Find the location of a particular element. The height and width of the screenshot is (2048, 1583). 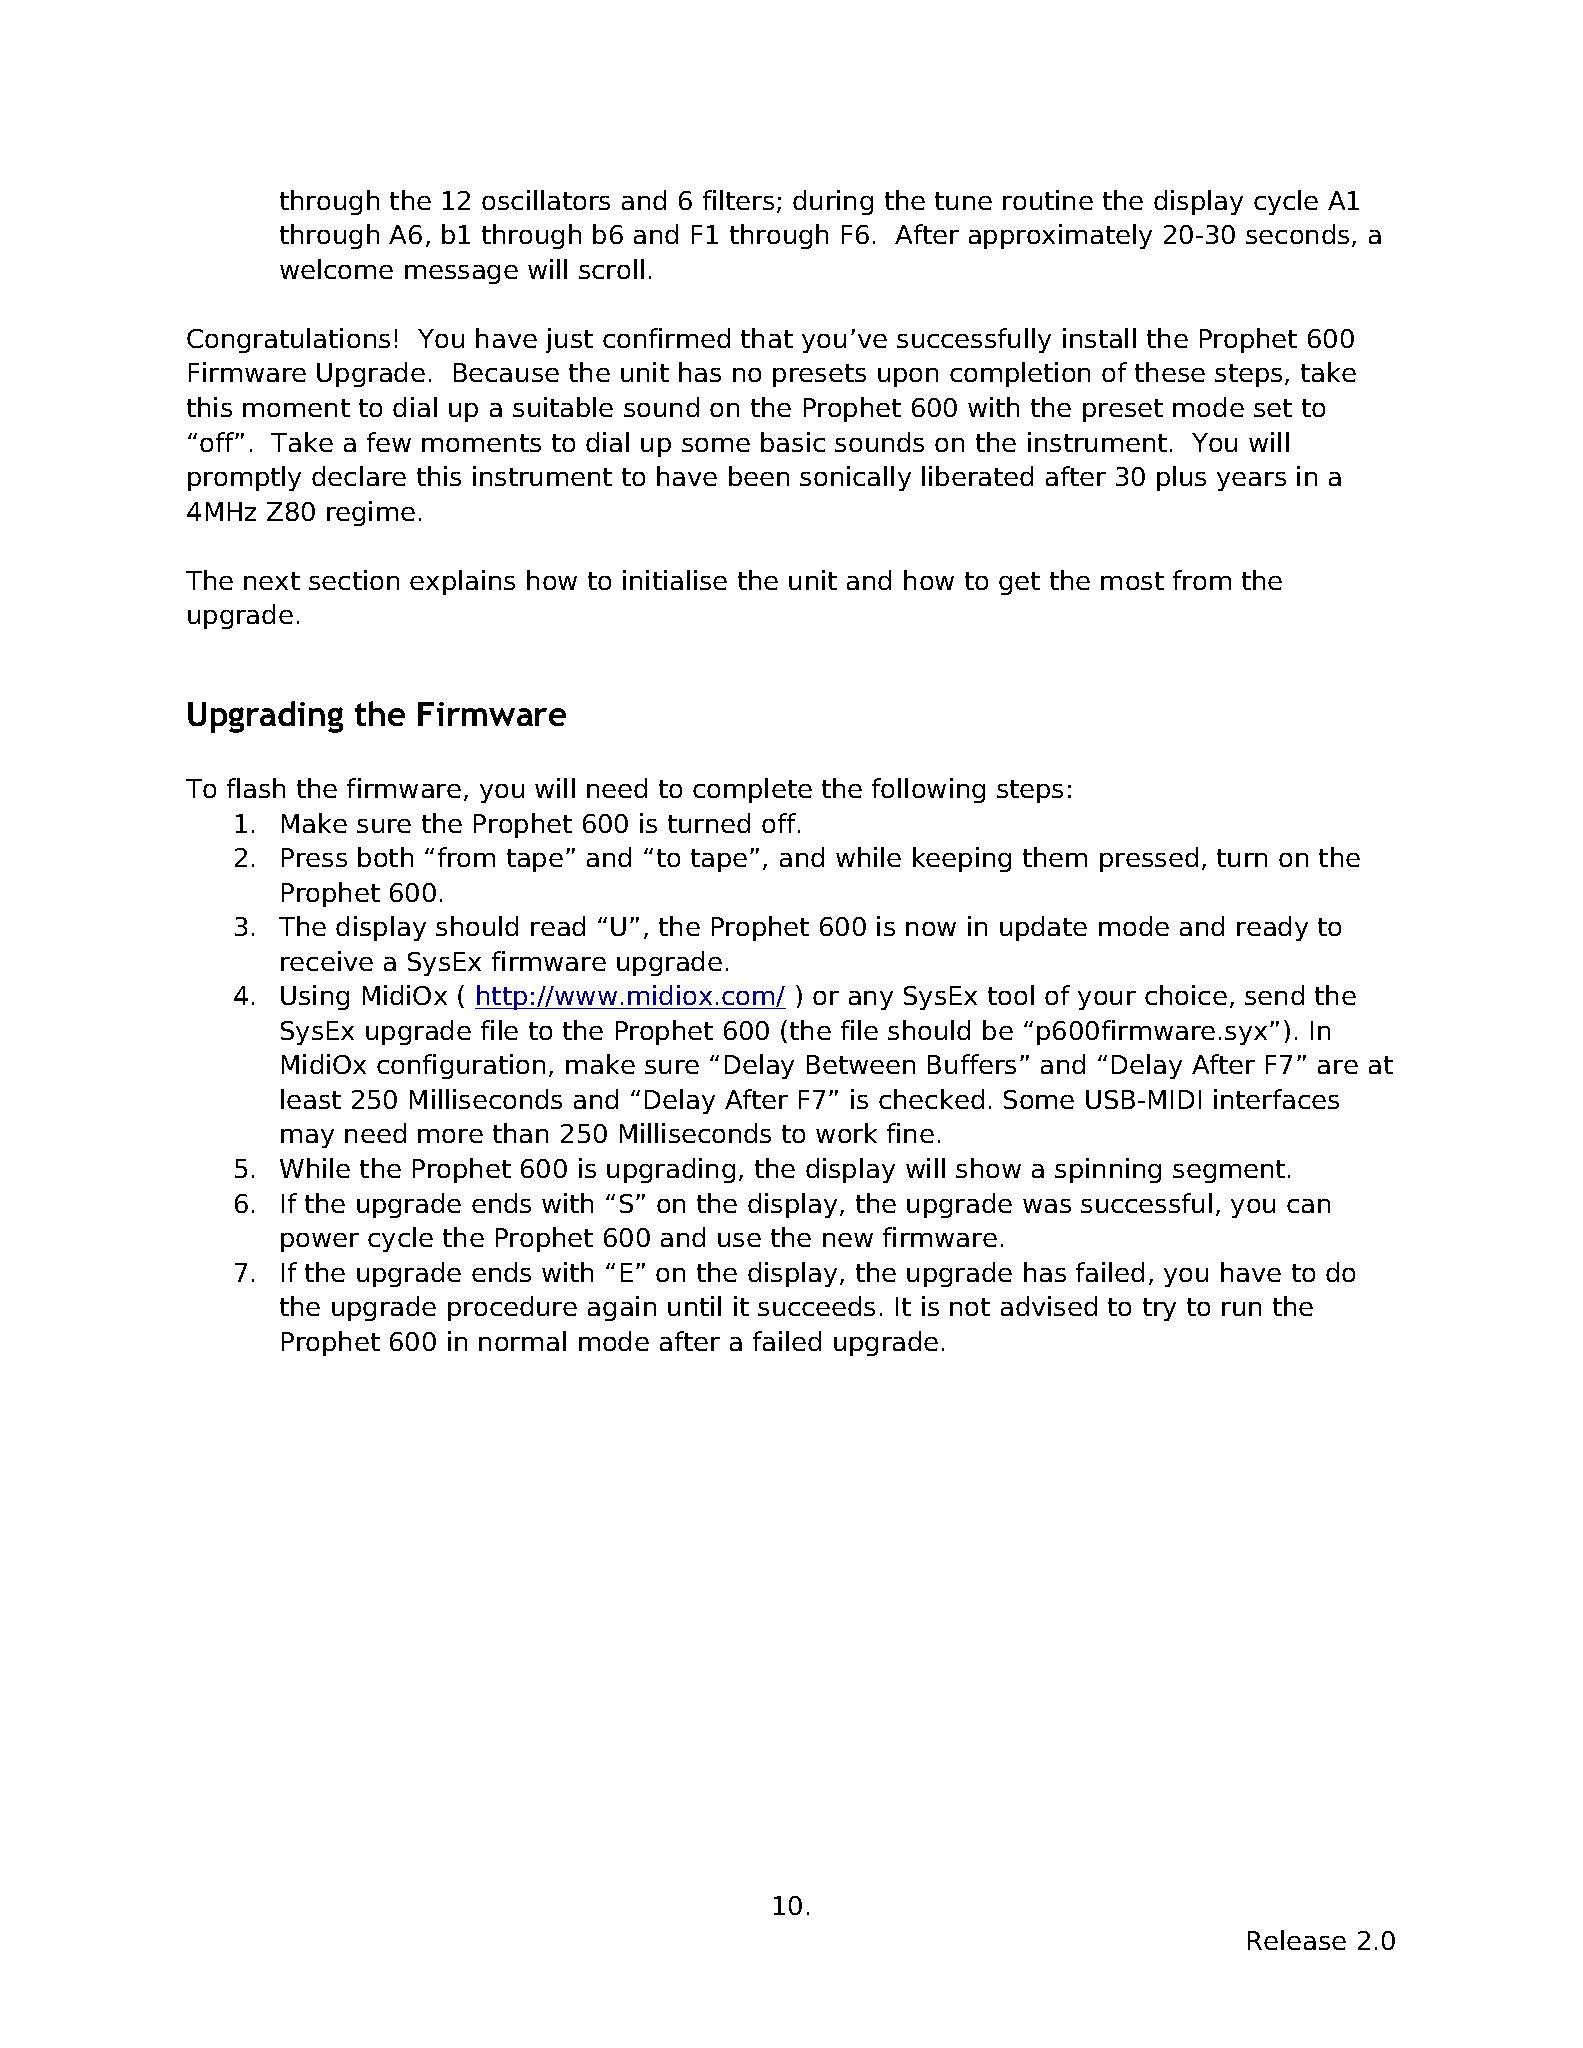

try is located at coordinates (1159, 1309).
